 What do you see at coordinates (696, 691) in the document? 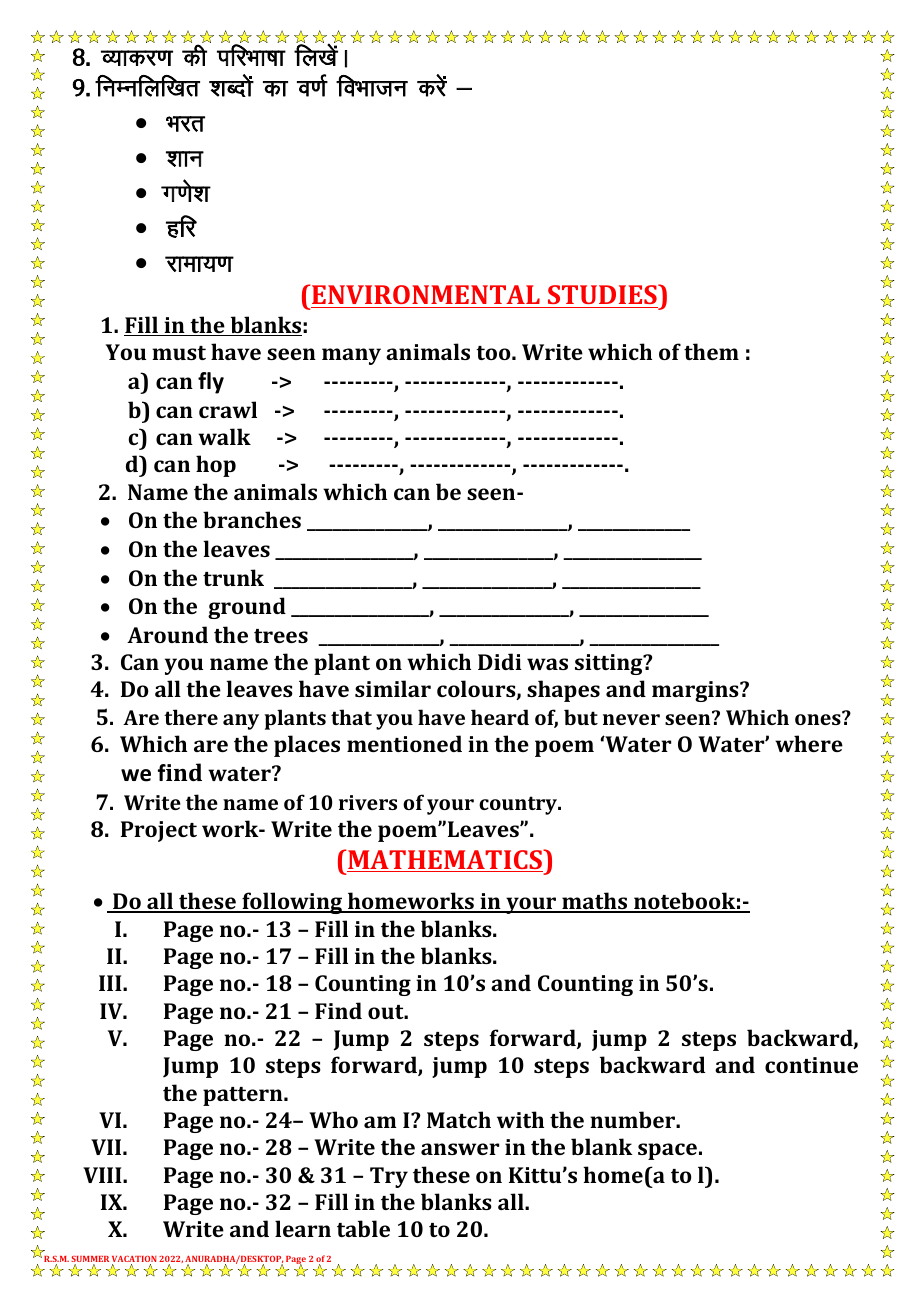
I see `margins` at bounding box center [696, 691].
